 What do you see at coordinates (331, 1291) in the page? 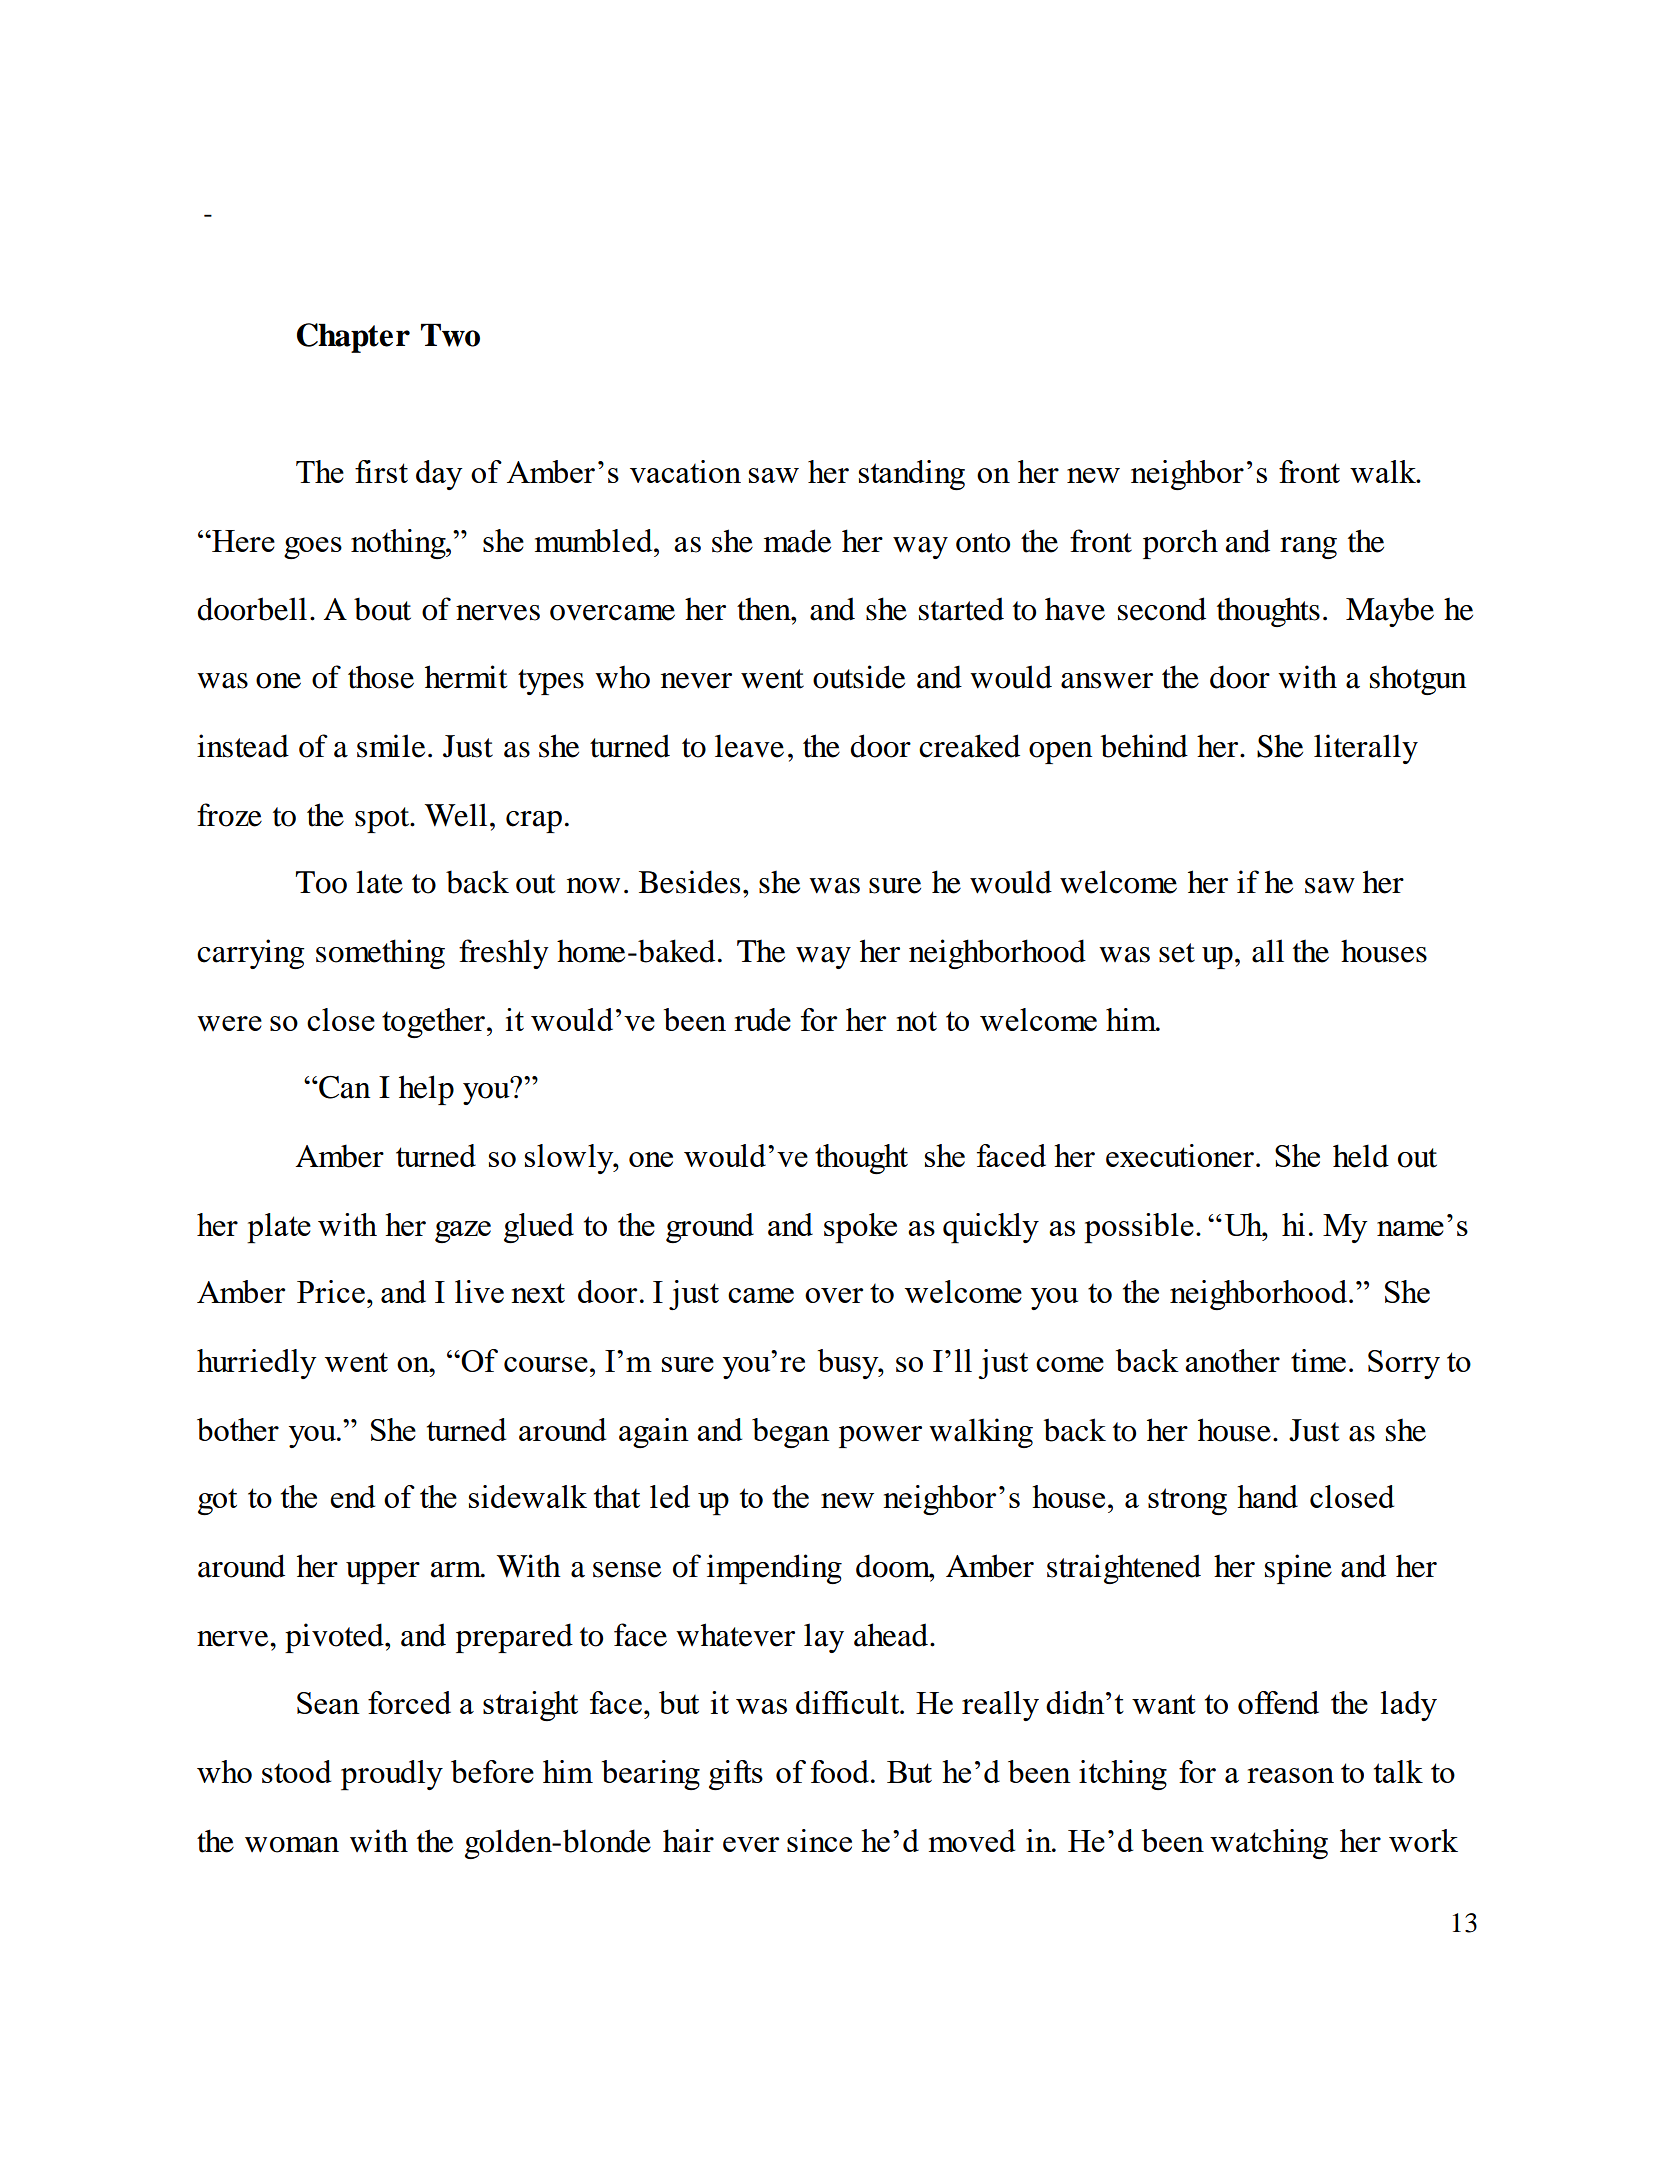
I see `Price` at bounding box center [331, 1291].
